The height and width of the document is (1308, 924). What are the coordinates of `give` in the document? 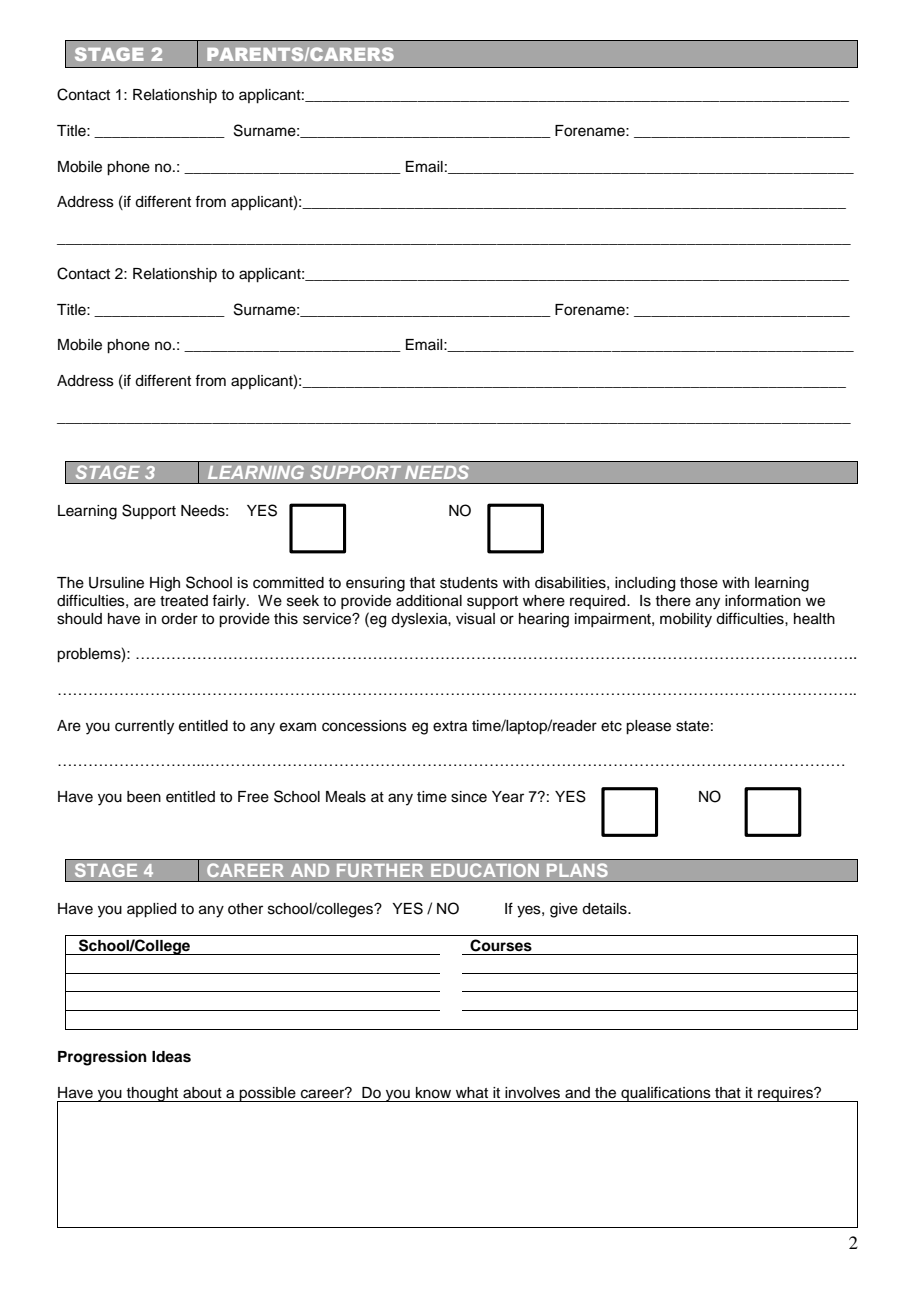 It's located at (564, 910).
